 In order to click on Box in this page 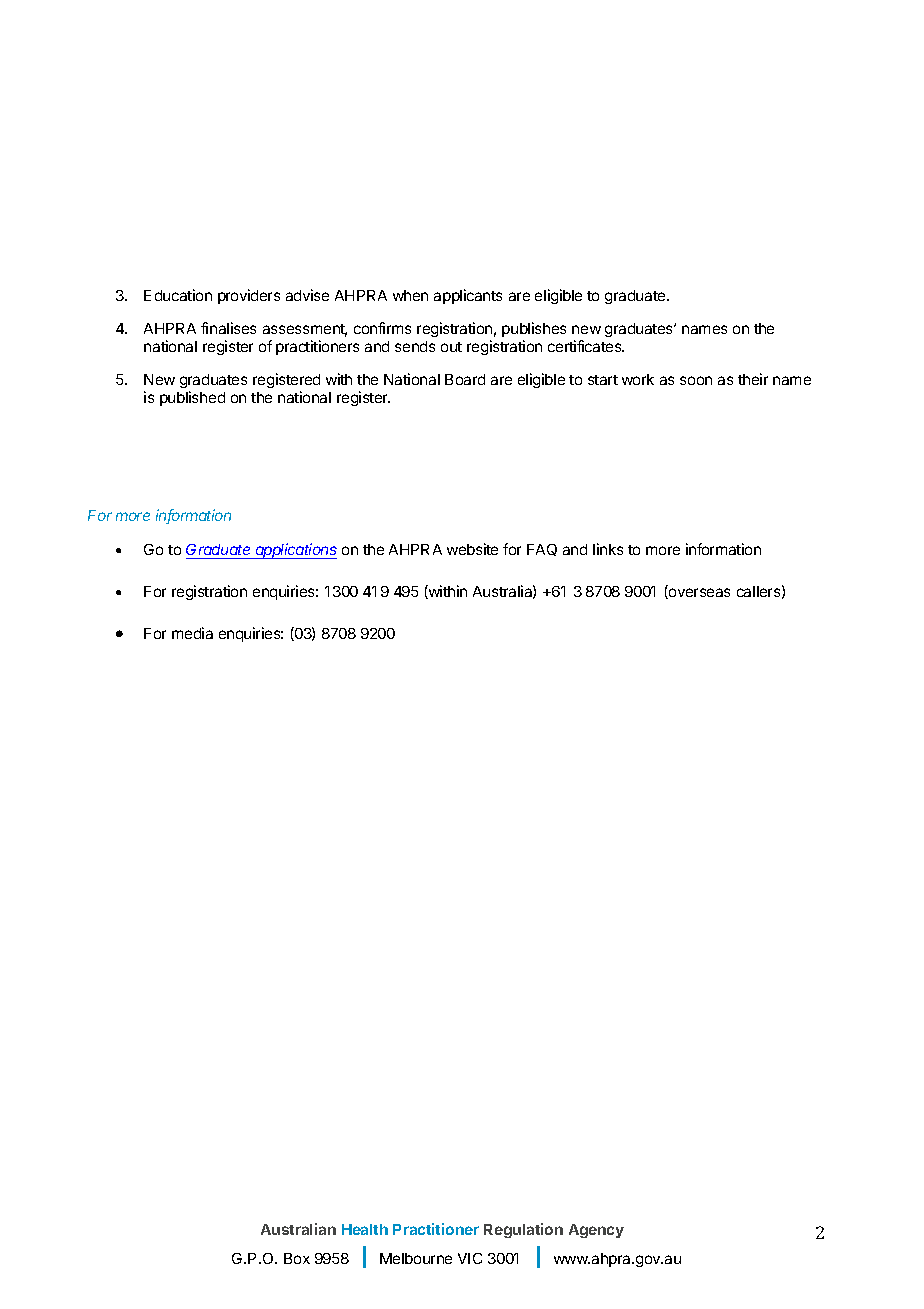, I will do `click(297, 1258)`.
